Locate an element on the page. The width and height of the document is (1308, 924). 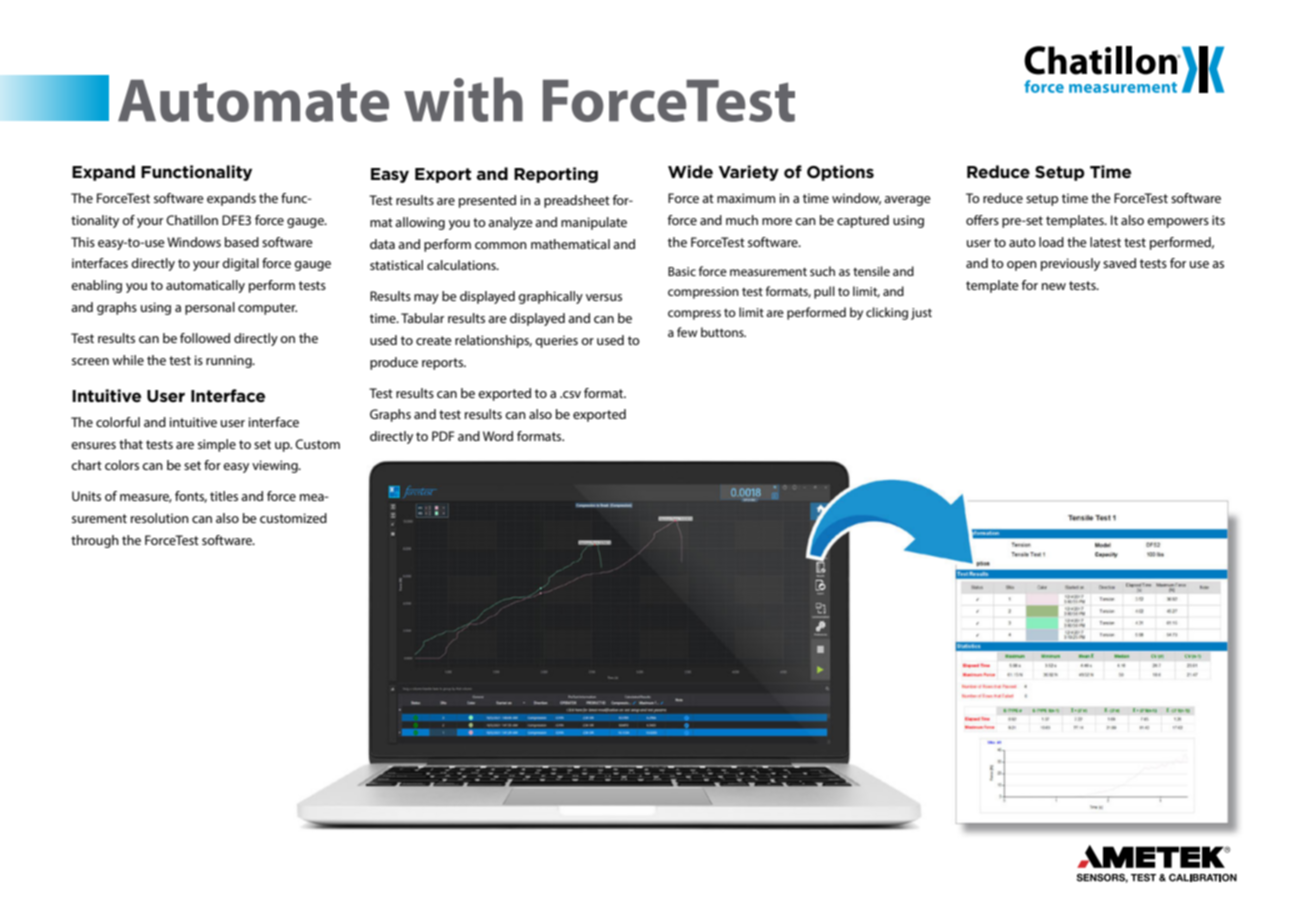
just is located at coordinates (921, 314).
